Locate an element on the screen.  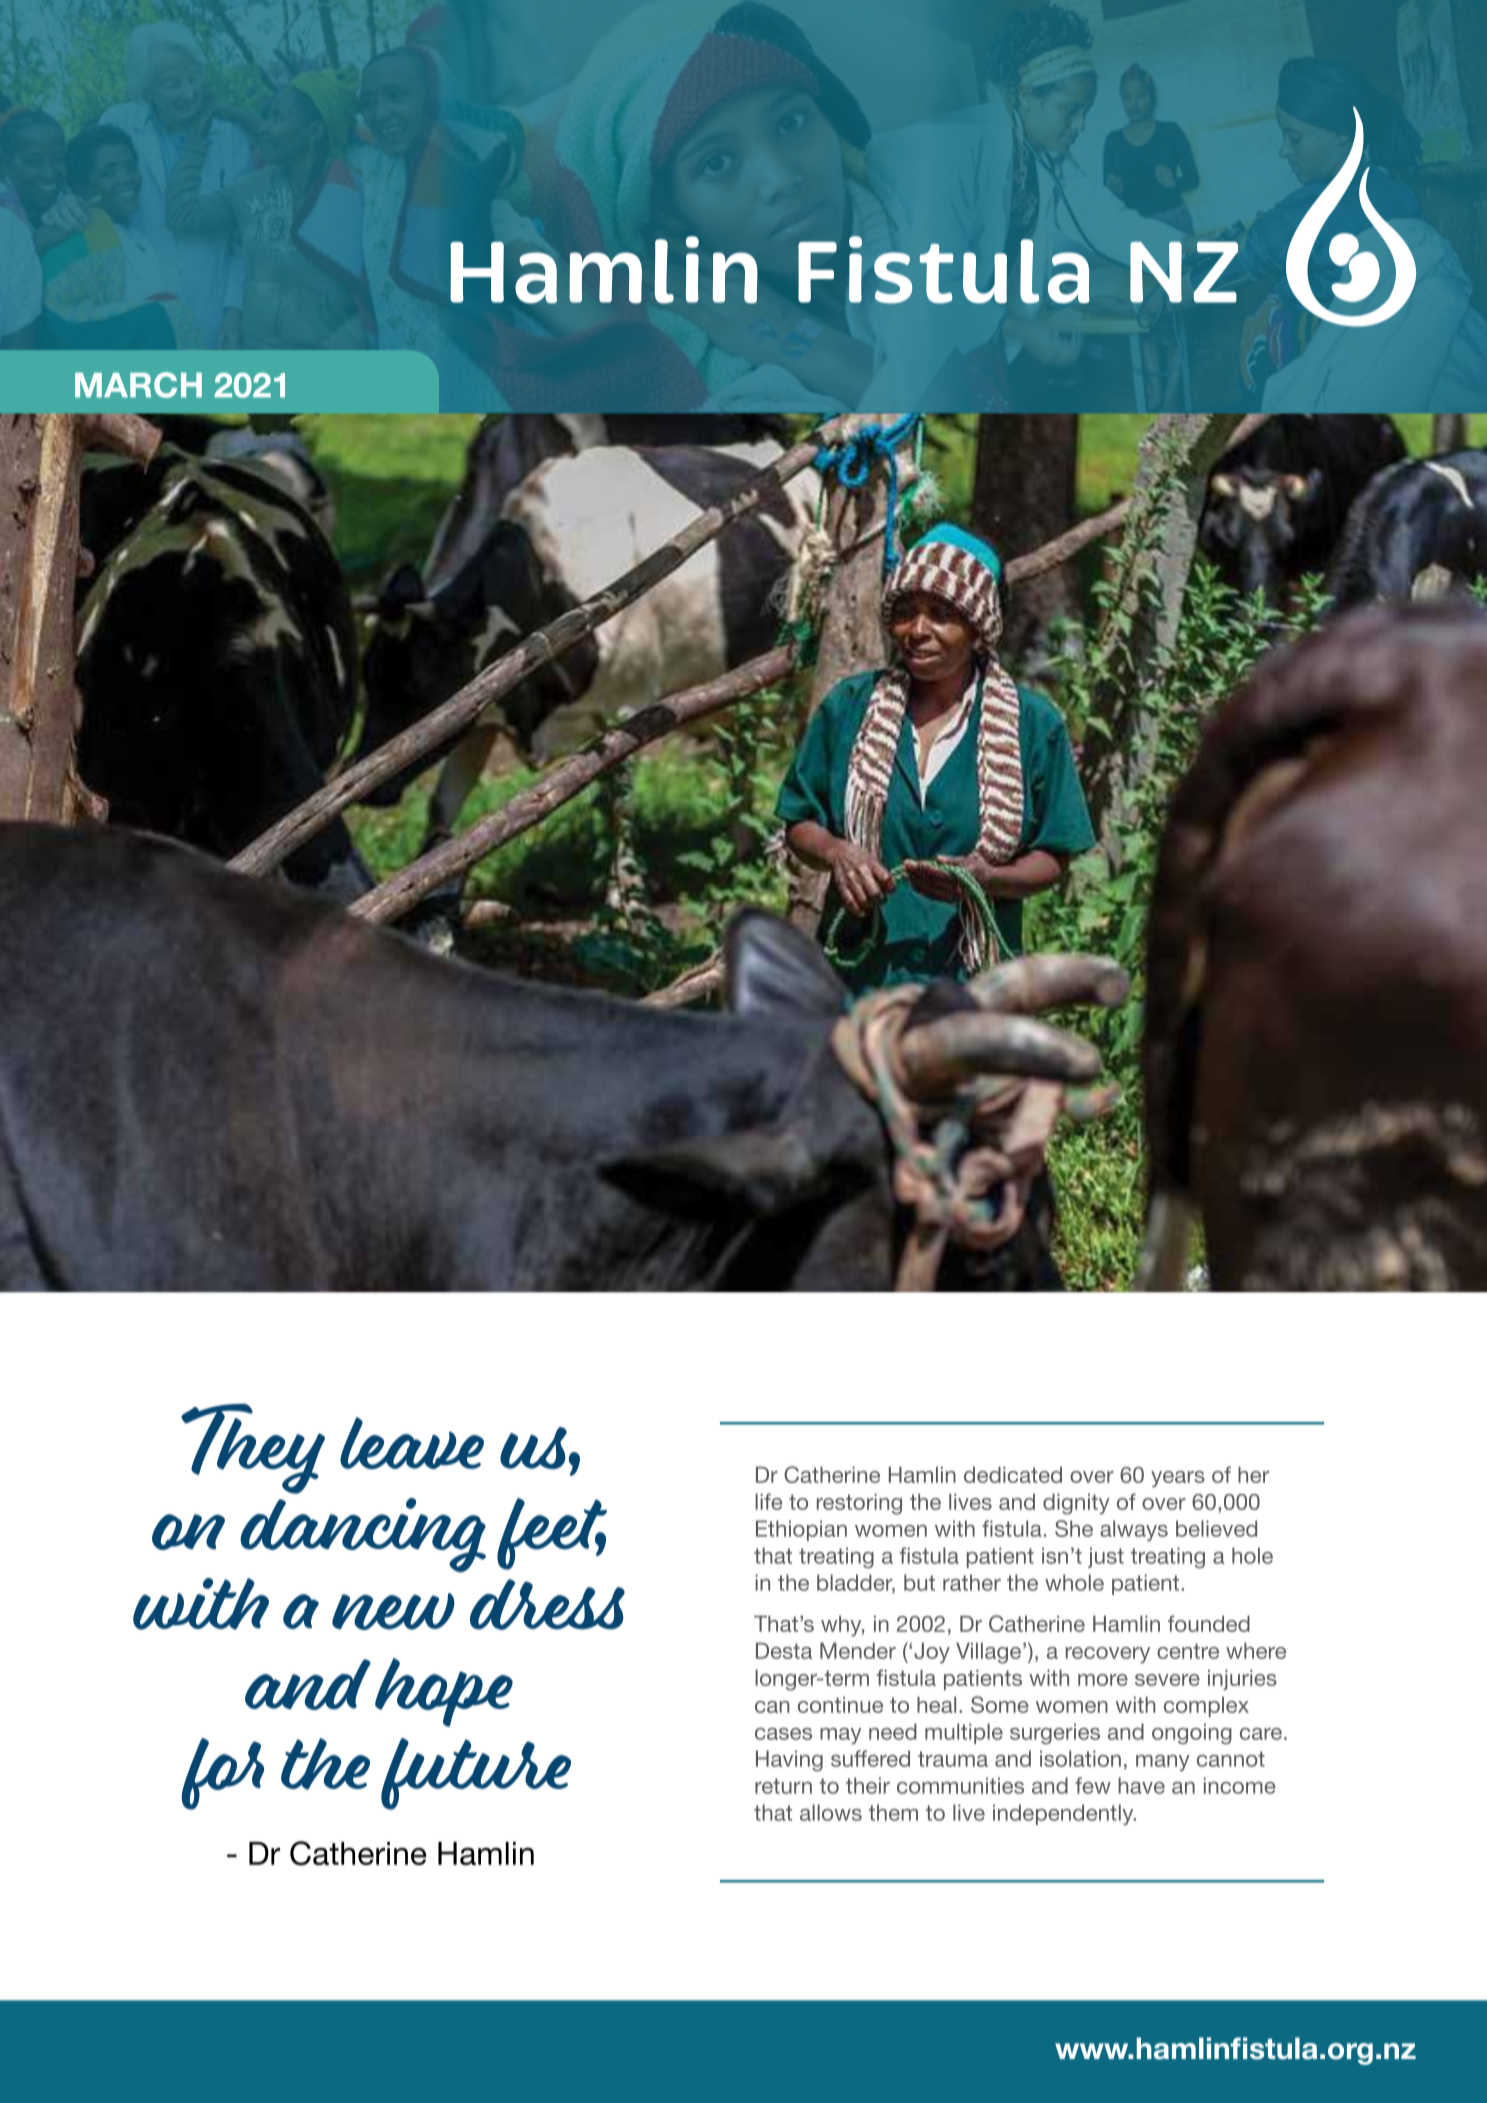
dancing is located at coordinates (363, 1535).
